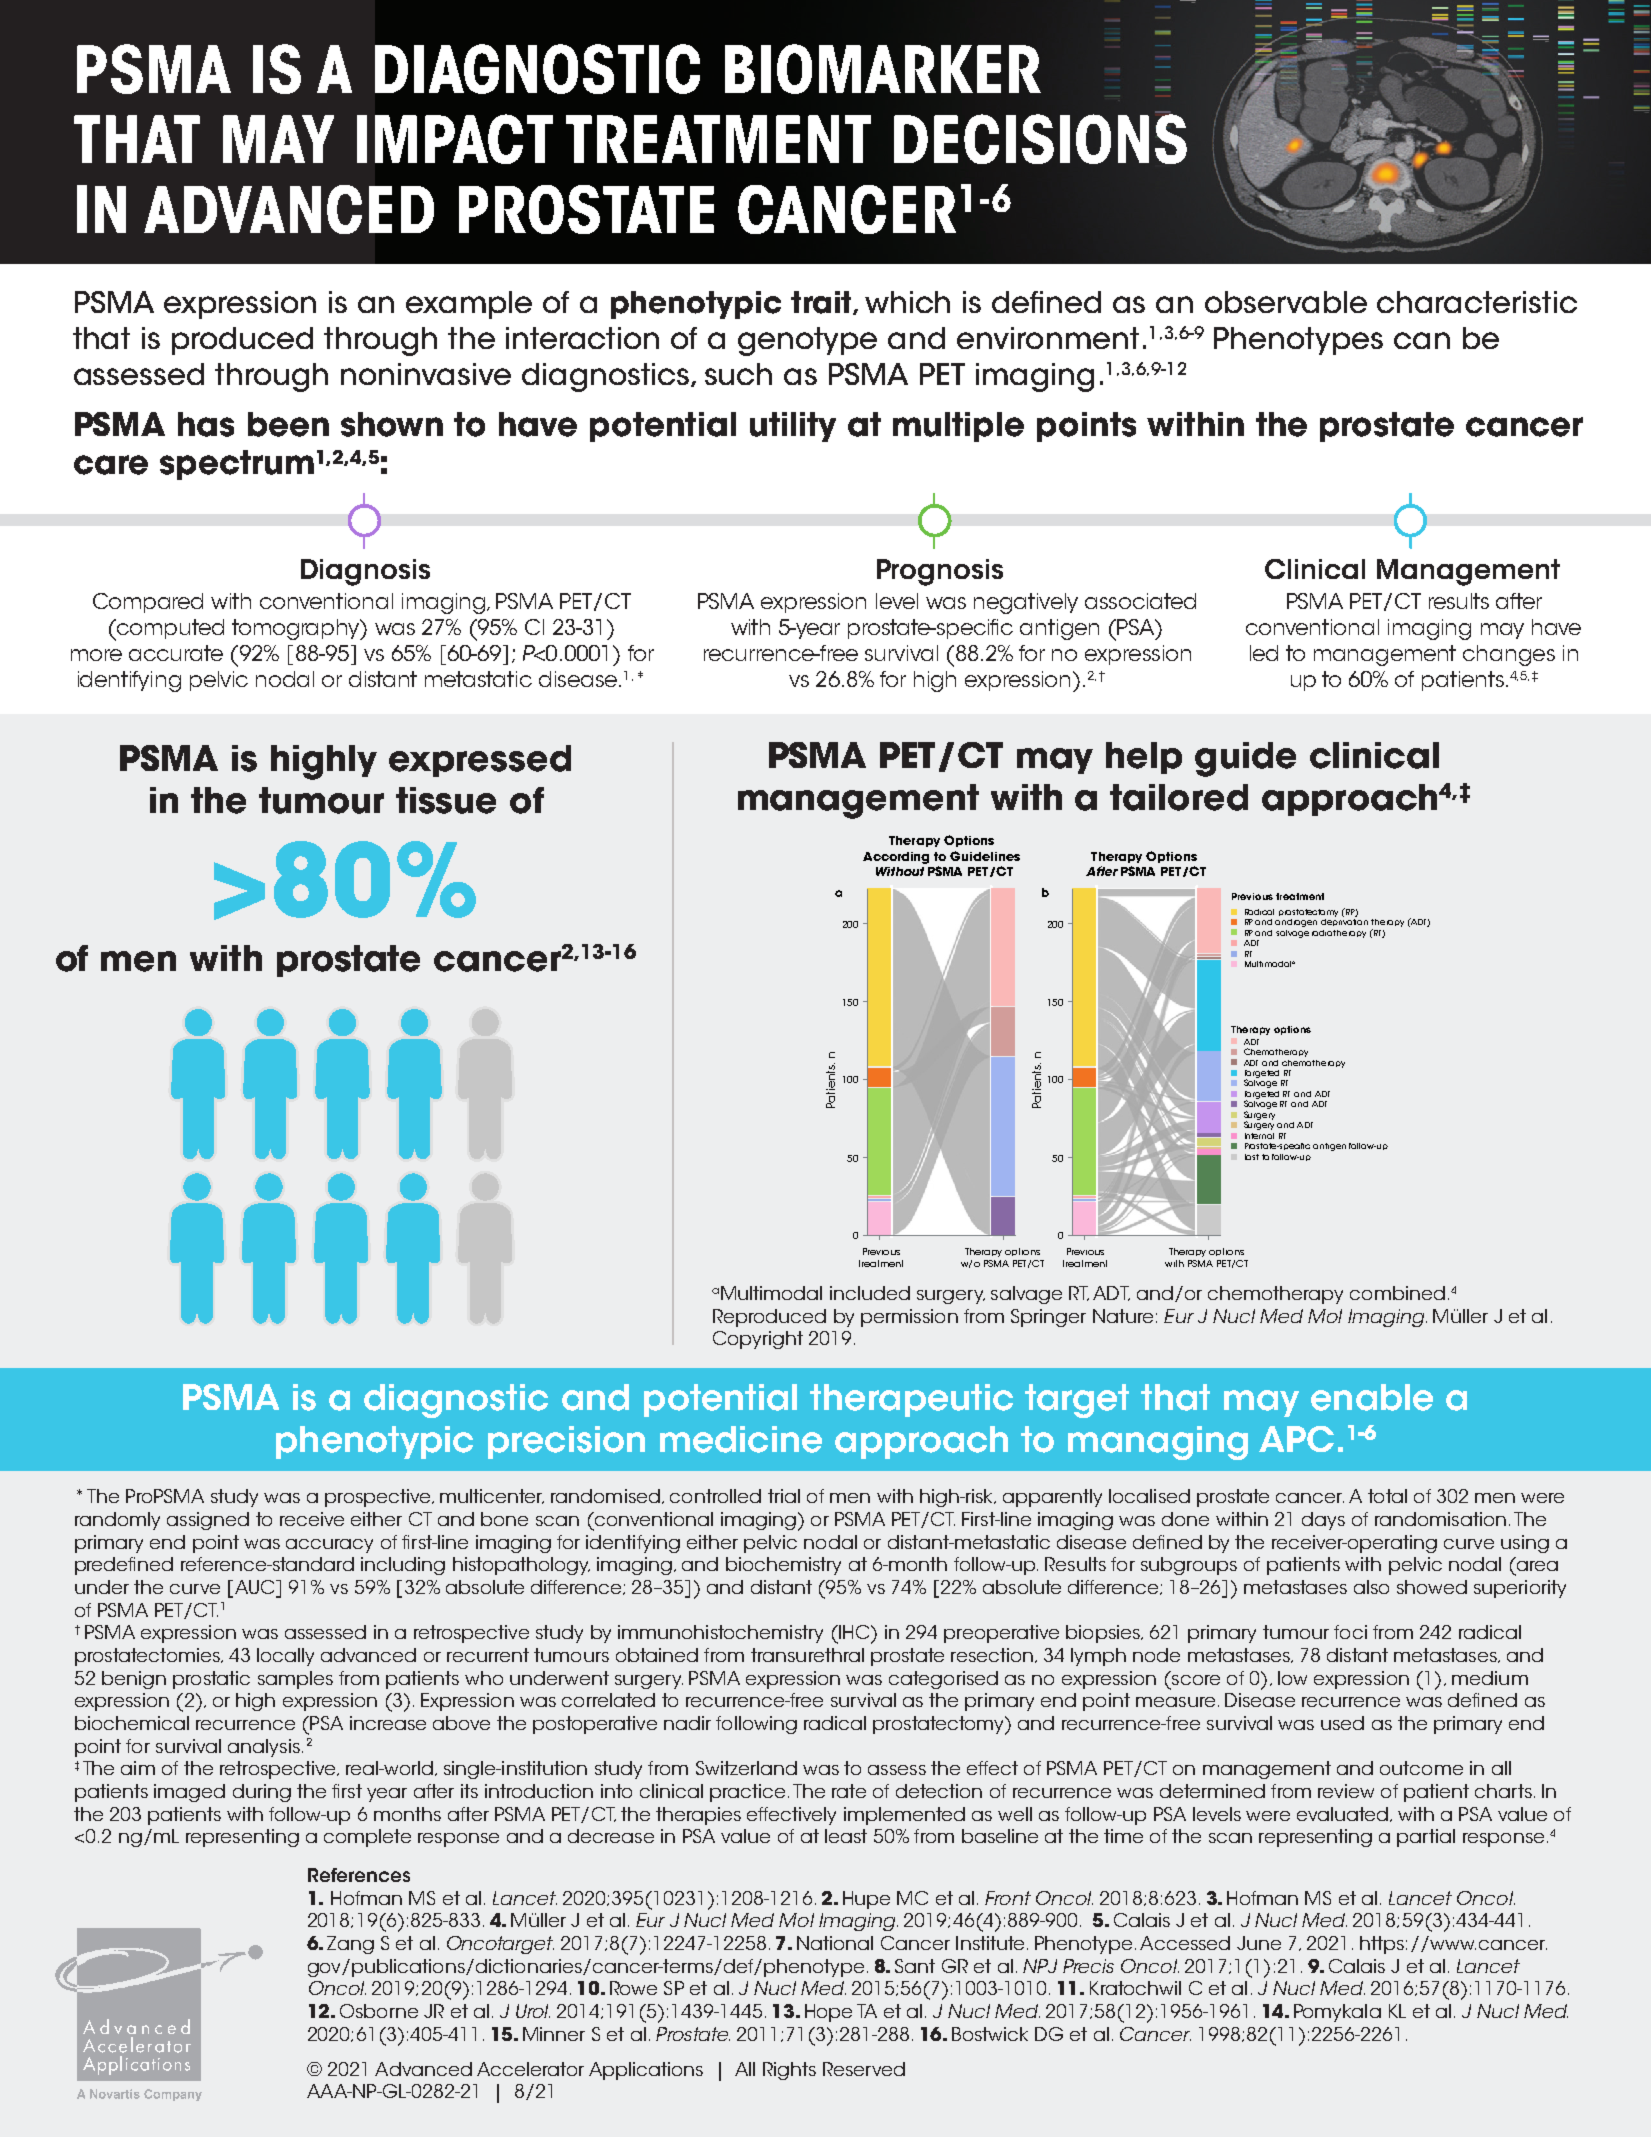 This screenshot has width=1651, height=2137. Describe the element at coordinates (1286, 302) in the screenshot. I see `observable` at that location.
